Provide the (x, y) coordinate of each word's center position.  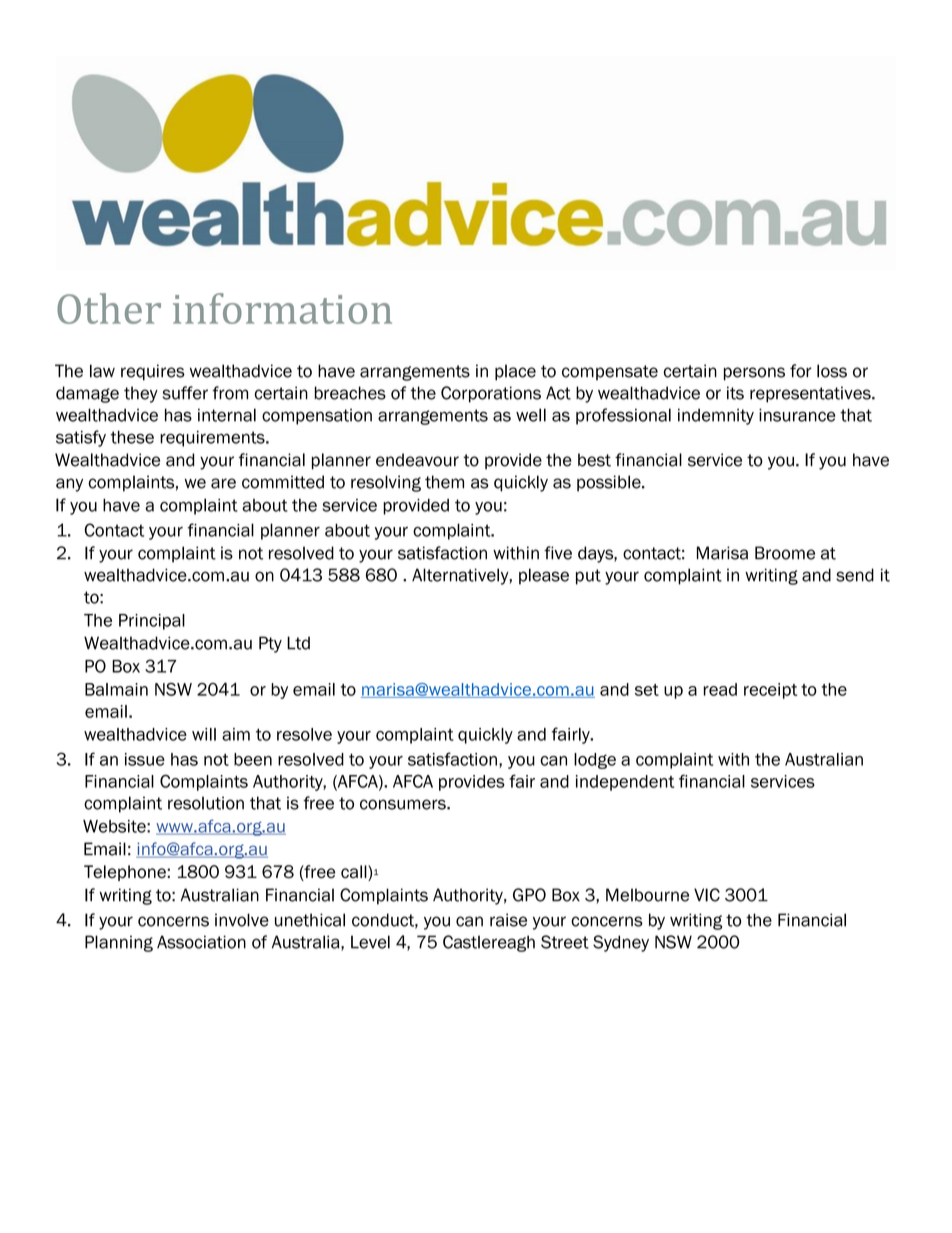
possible (610, 483)
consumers (404, 804)
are (223, 483)
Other (109, 308)
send (855, 575)
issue (145, 759)
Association (201, 942)
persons (754, 374)
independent (625, 783)
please (544, 576)
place (515, 372)
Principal (152, 622)
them (444, 482)
